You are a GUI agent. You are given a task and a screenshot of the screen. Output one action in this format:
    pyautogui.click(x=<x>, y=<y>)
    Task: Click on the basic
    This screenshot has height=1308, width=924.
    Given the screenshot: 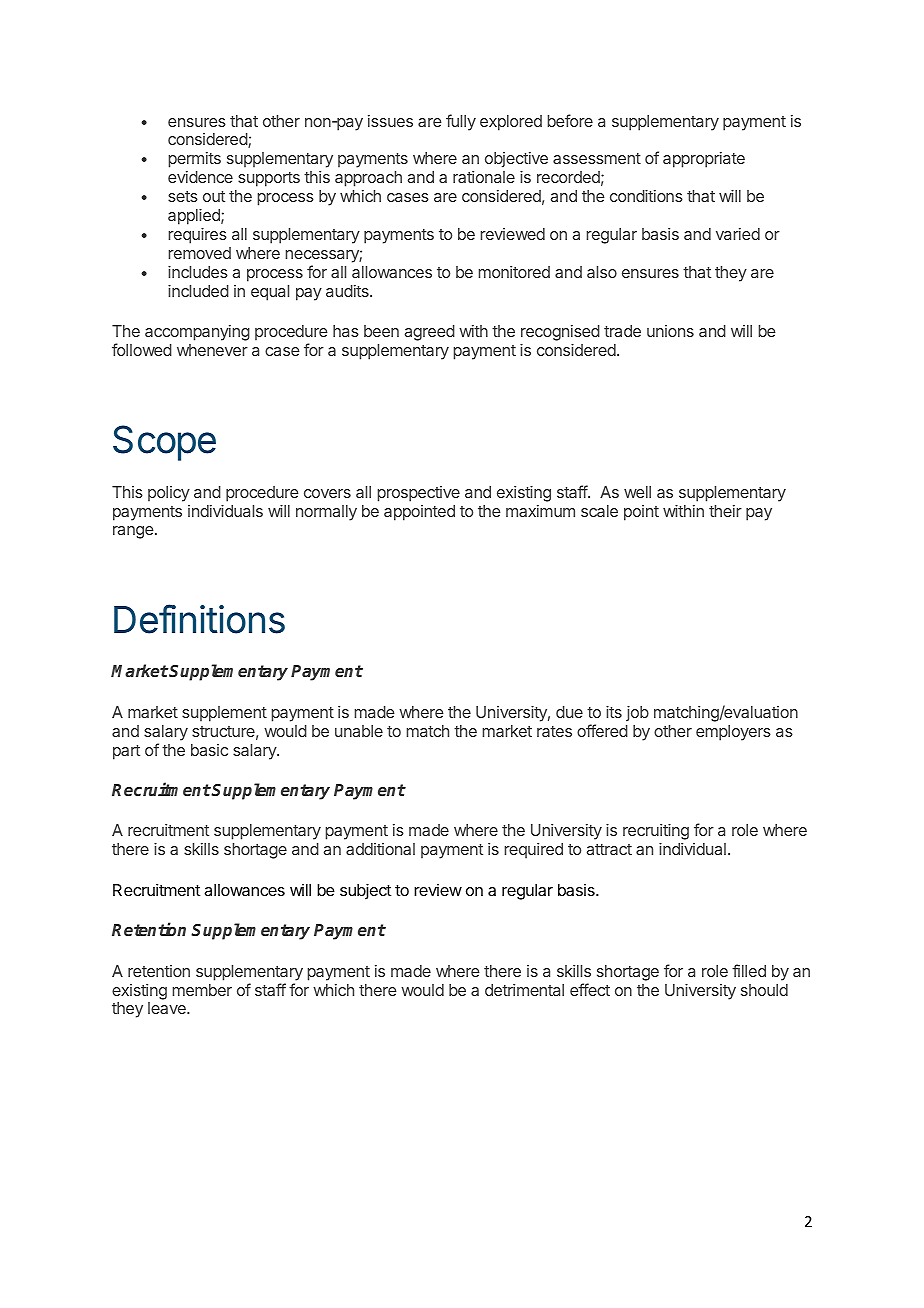 What is the action you would take?
    pyautogui.click(x=209, y=750)
